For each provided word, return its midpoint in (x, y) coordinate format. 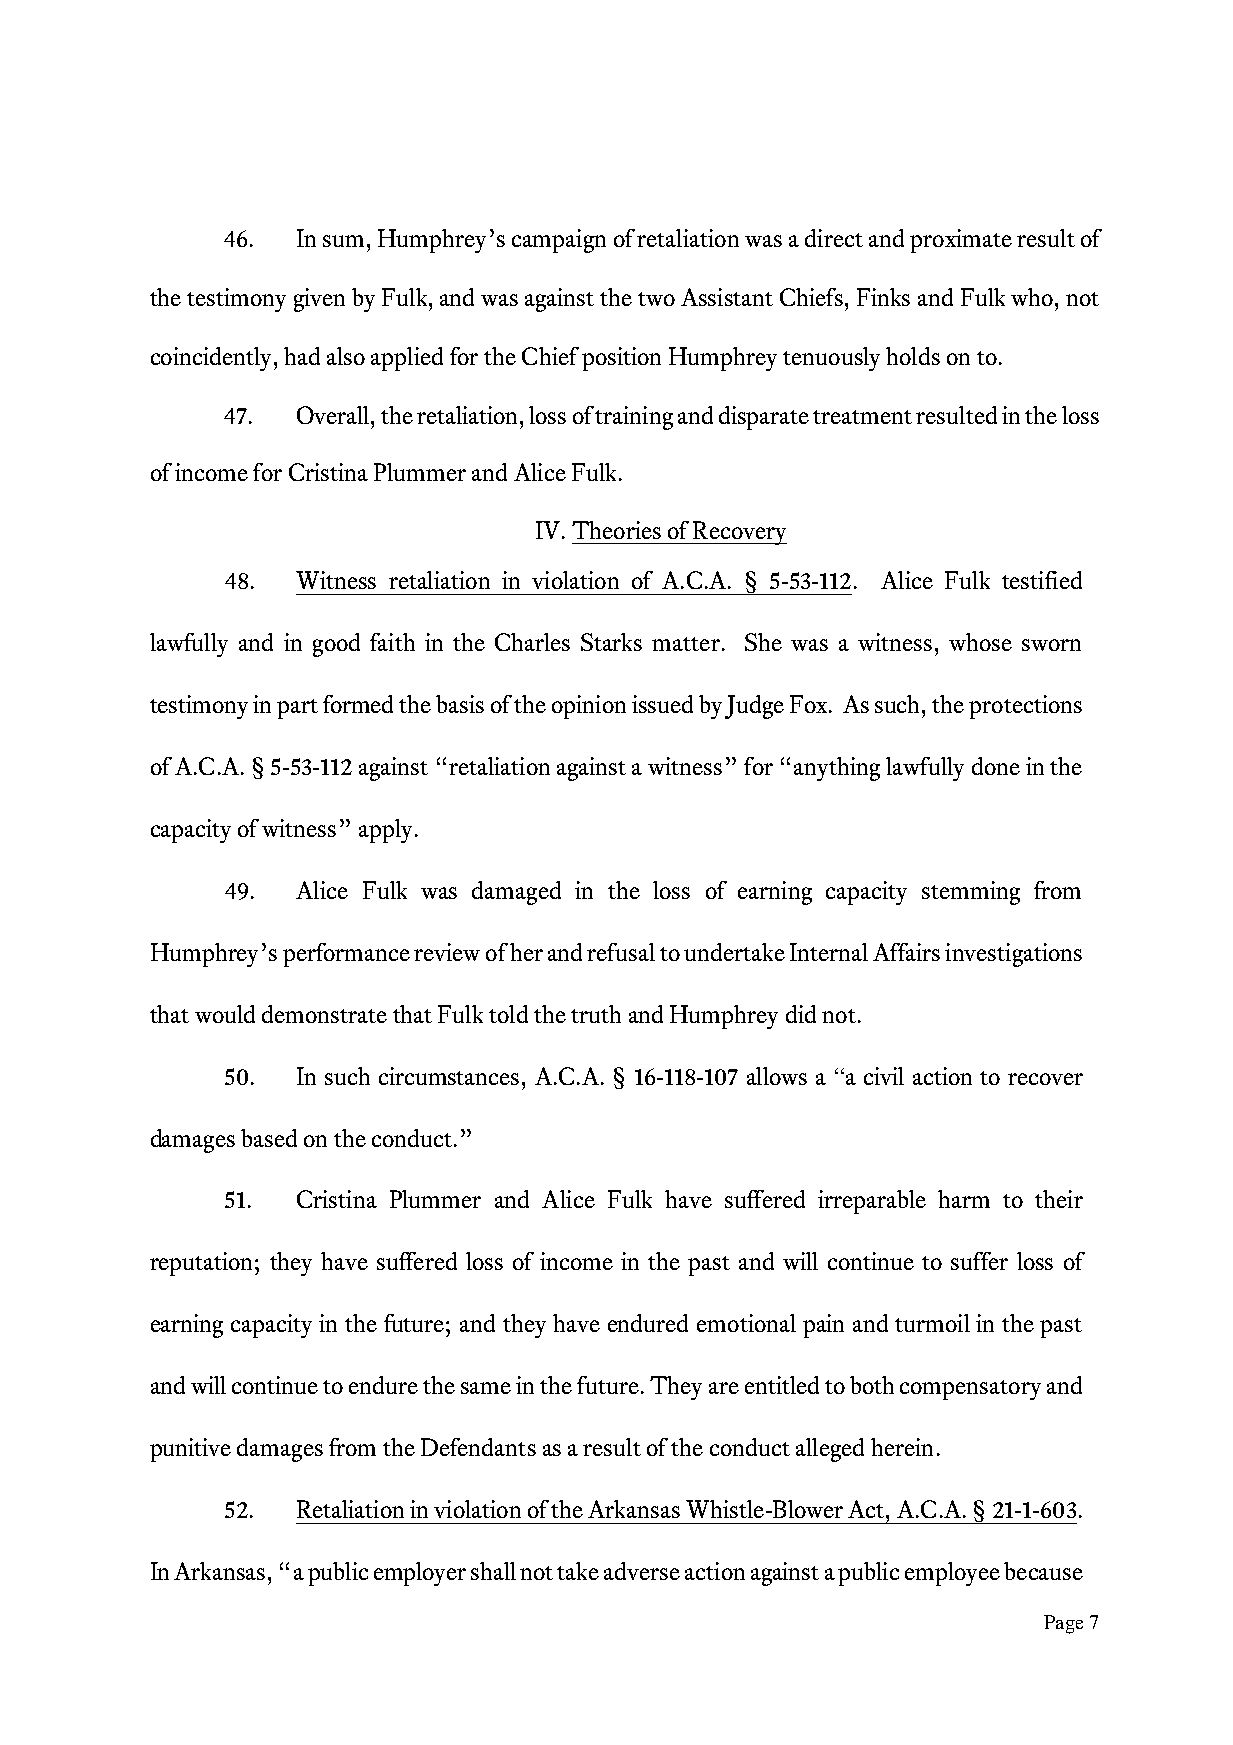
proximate (961, 241)
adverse (642, 1571)
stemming (971, 893)
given (319, 300)
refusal (621, 952)
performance (346, 955)
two (656, 299)
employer (420, 1574)
